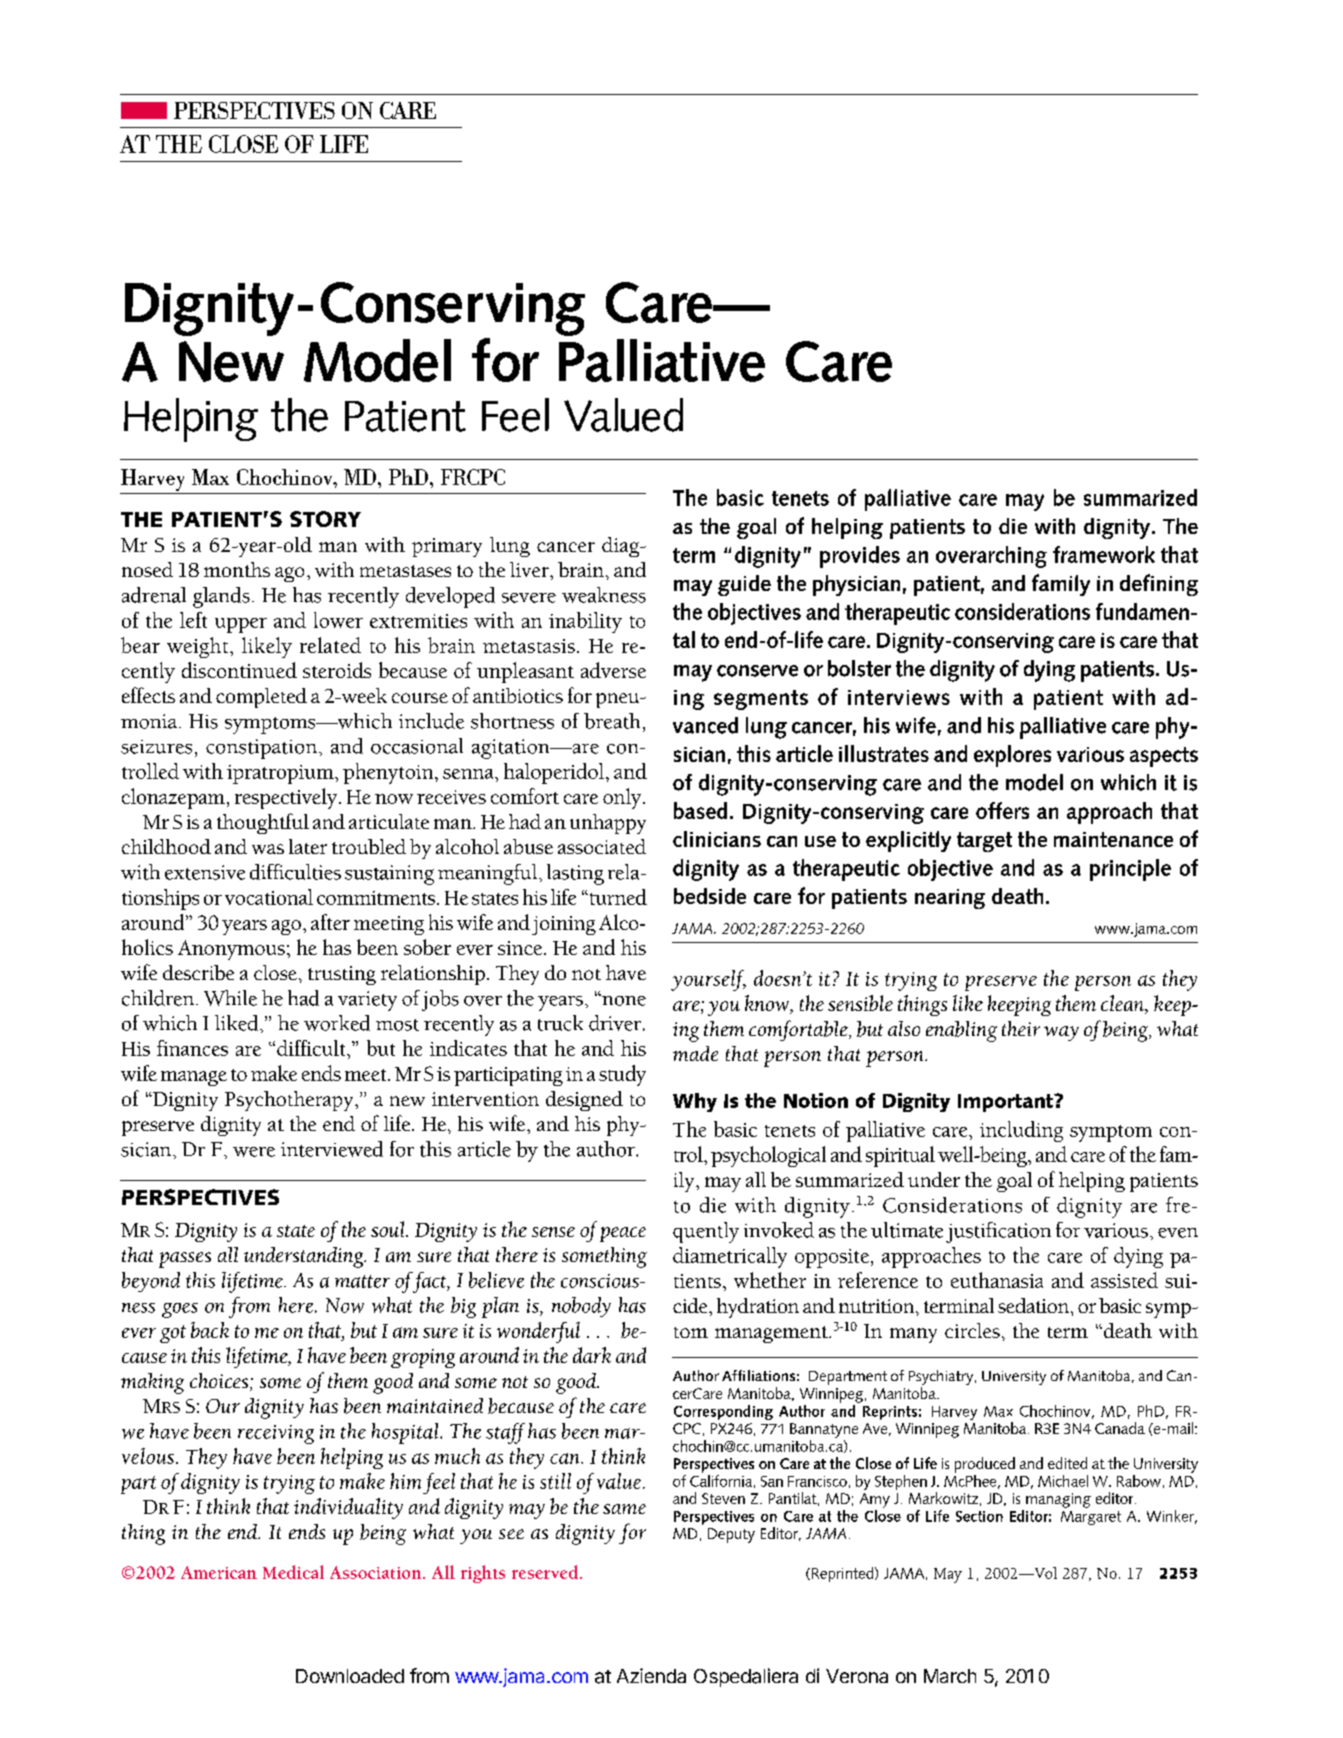 Image resolution: width=1343 pixels, height=1738 pixels. What do you see at coordinates (1061, 585) in the image?
I see `family` at bounding box center [1061, 585].
